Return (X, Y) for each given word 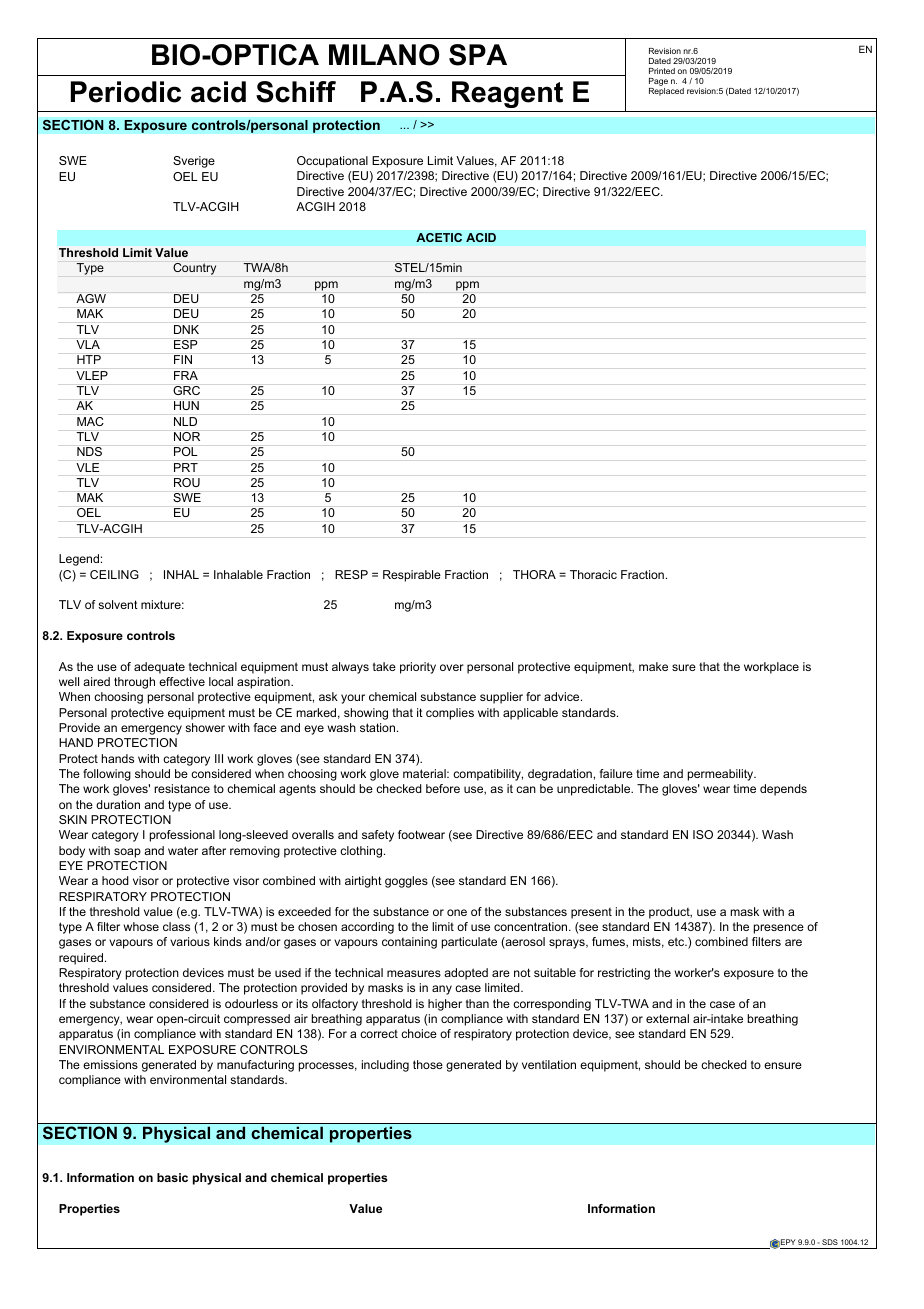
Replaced (666, 90)
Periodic (126, 92)
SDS (830, 1242)
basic (172, 1177)
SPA (478, 55)
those (428, 1064)
